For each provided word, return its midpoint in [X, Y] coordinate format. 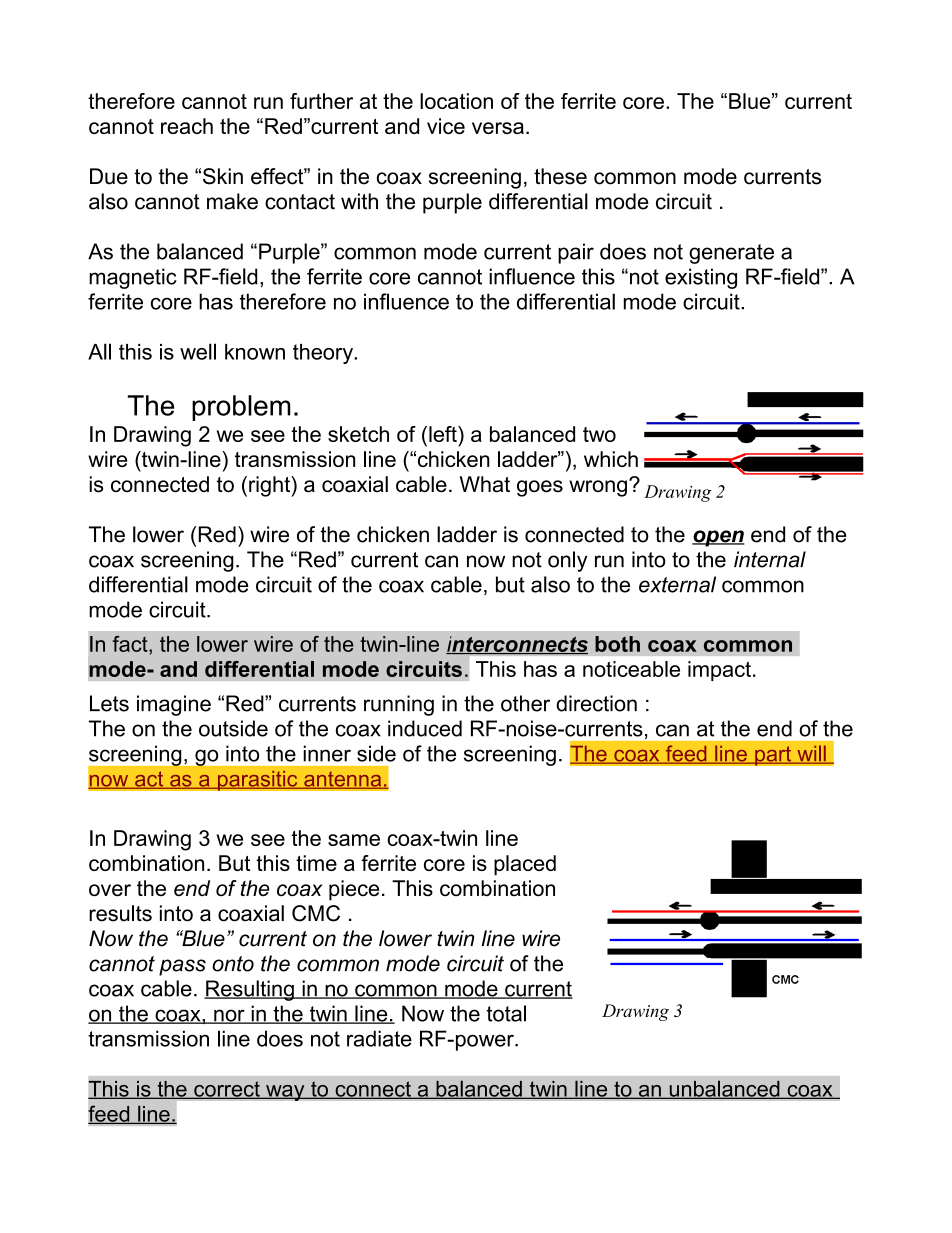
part [773, 756]
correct [227, 1090]
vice [446, 126]
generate [731, 254]
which [611, 459]
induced [425, 728]
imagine [174, 705]
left [444, 434]
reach [187, 126]
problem [241, 408]
